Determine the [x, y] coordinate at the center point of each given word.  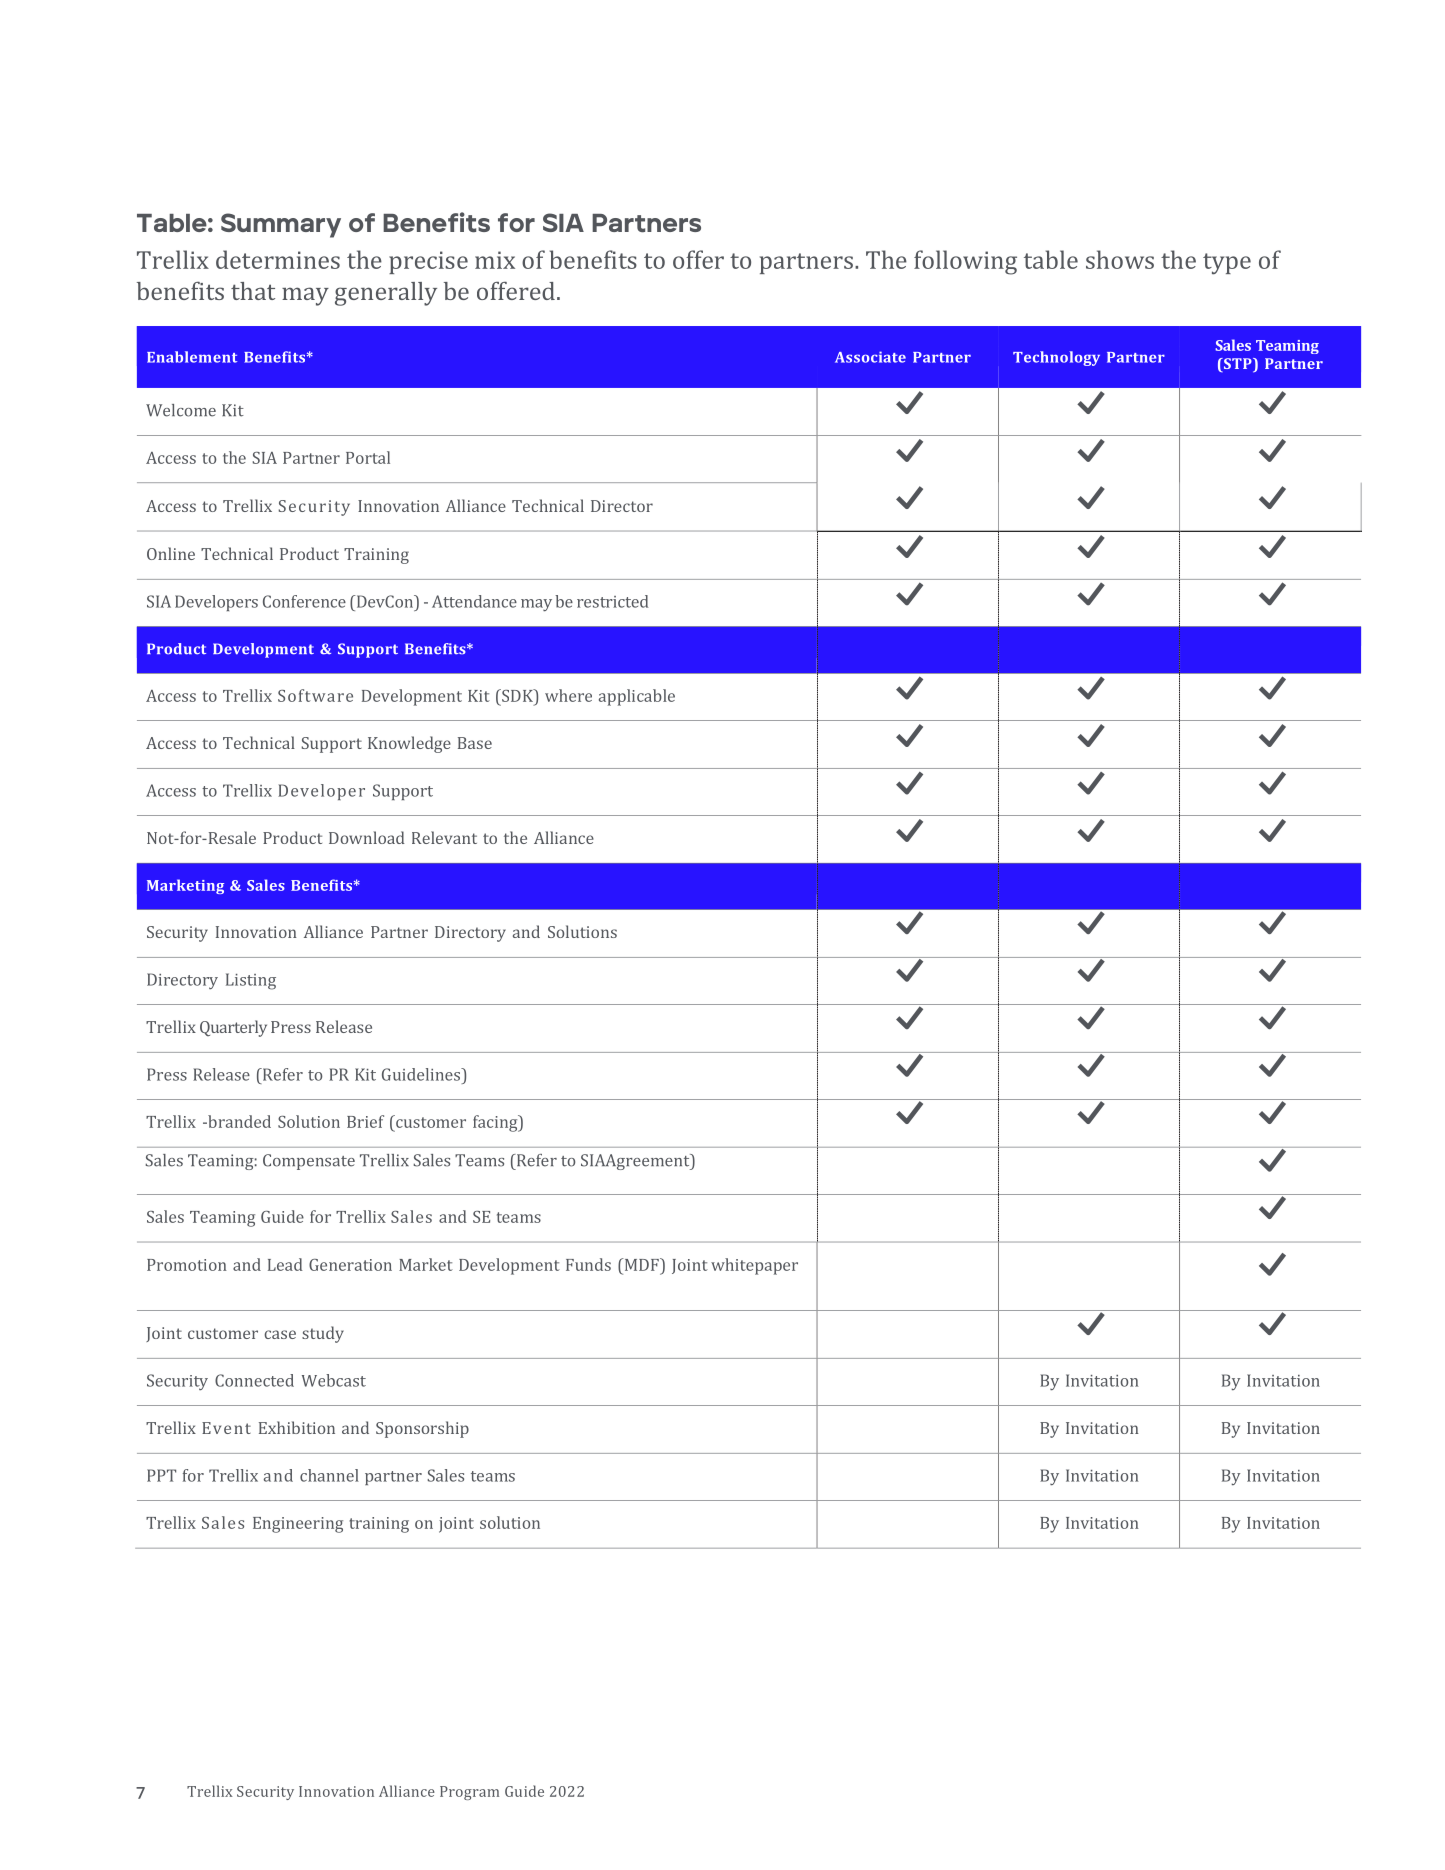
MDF [641, 1264]
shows [1120, 259]
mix [495, 260]
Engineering [298, 1525]
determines [278, 259]
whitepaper [754, 1266]
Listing [251, 981]
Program [469, 1793]
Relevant [444, 837]
